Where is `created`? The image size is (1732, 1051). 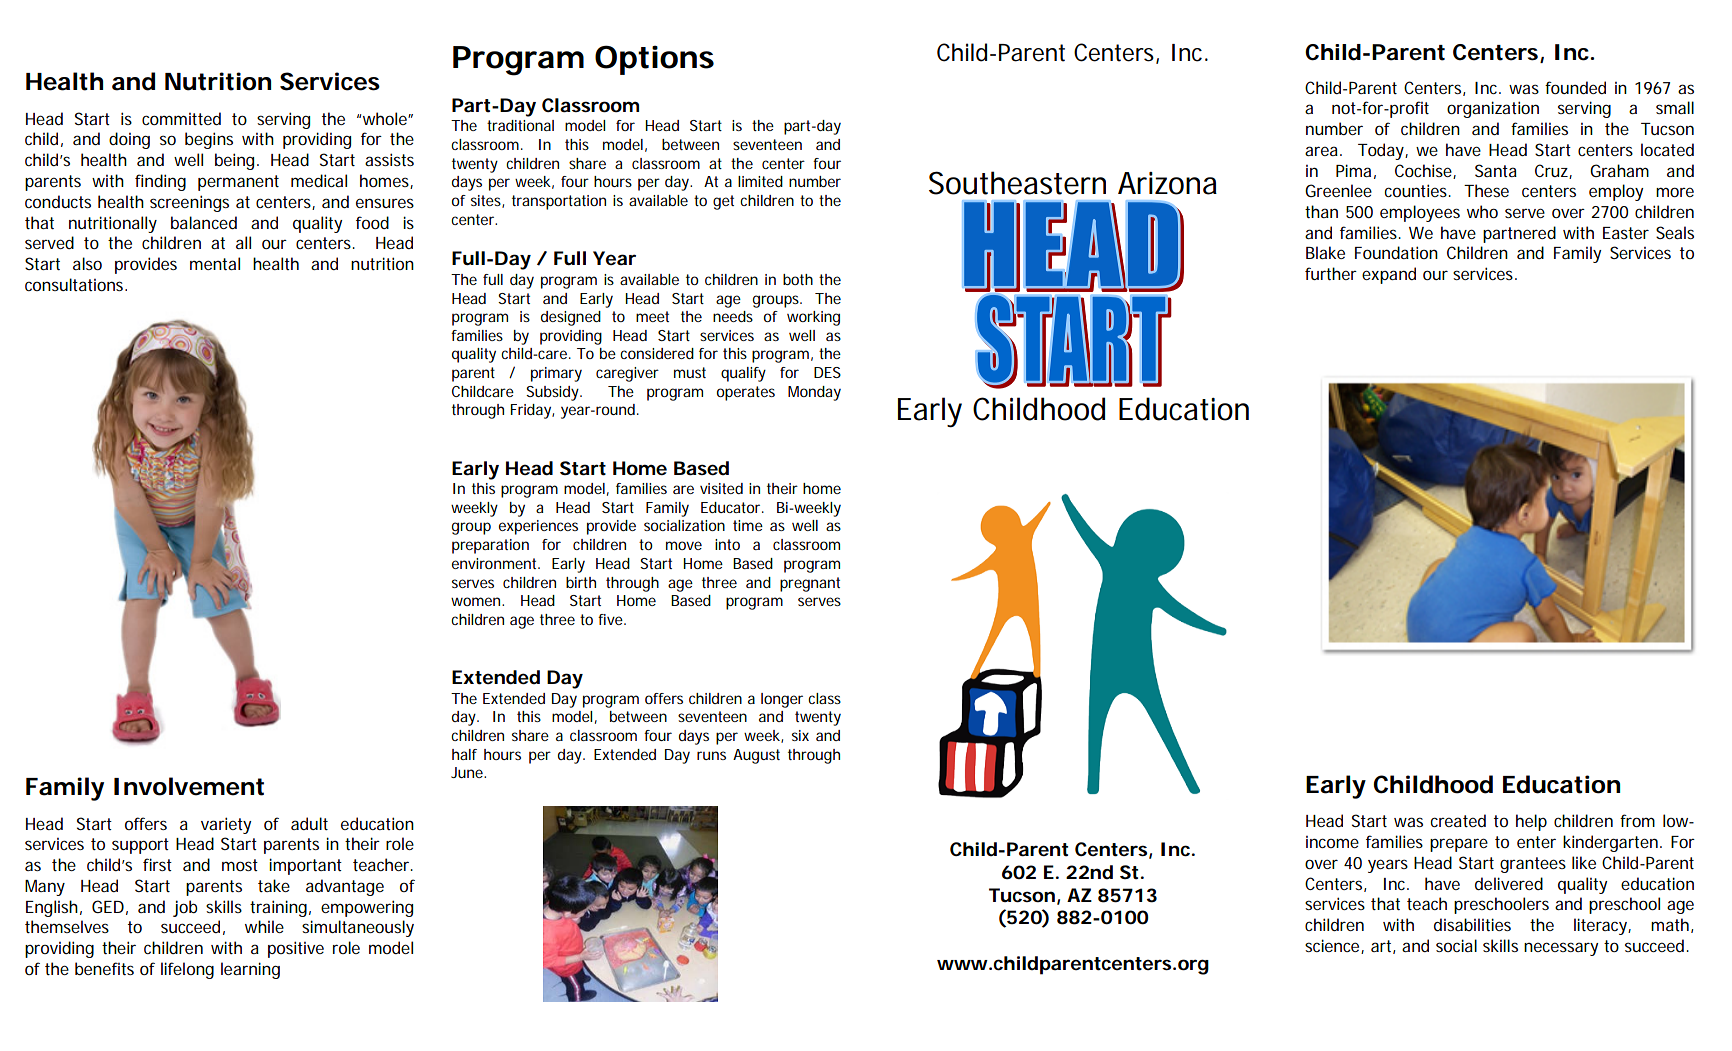
created is located at coordinates (1458, 820).
